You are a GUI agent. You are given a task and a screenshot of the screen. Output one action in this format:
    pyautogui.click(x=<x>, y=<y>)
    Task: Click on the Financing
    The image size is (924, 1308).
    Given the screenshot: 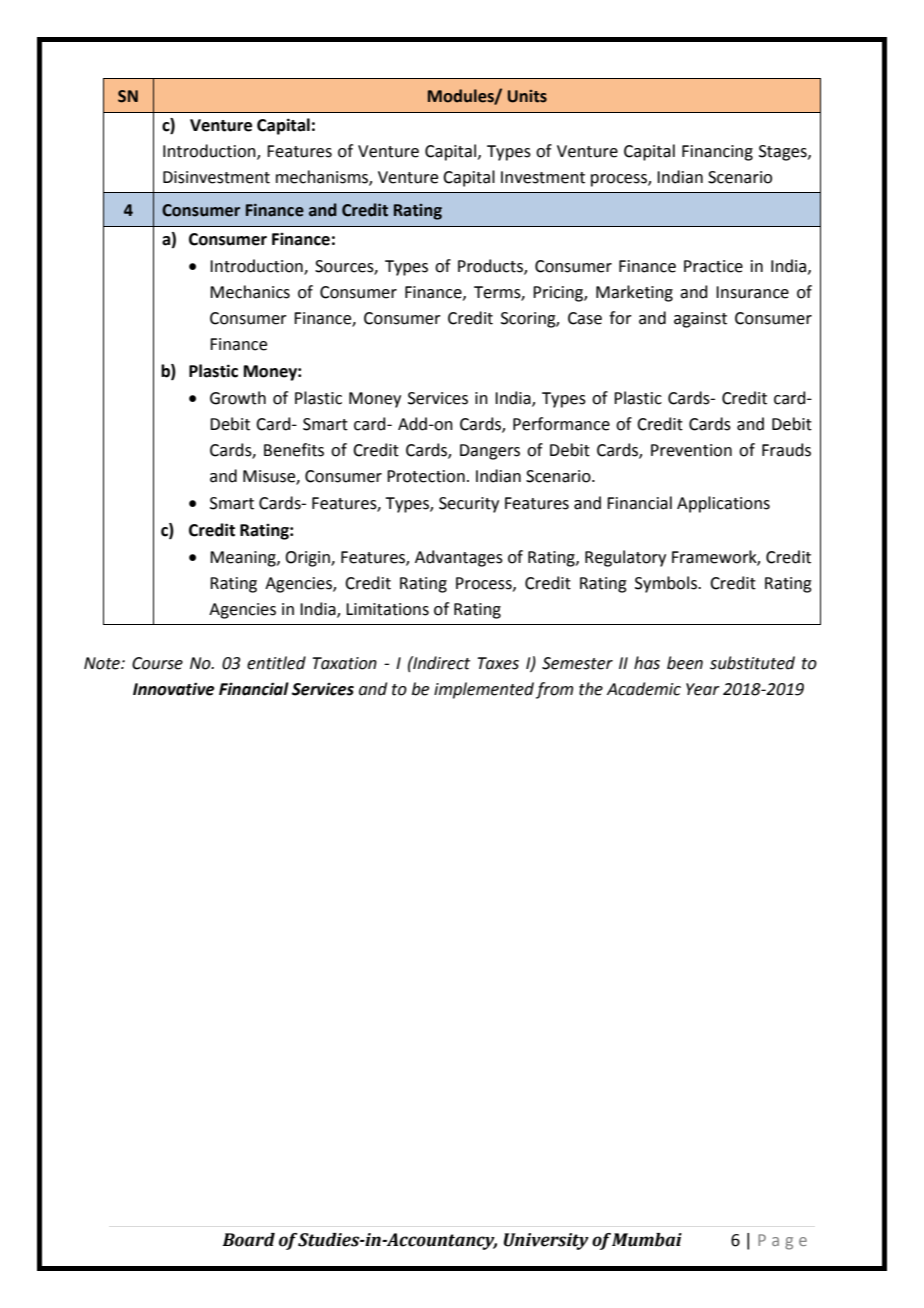 What is the action you would take?
    pyautogui.click(x=717, y=153)
